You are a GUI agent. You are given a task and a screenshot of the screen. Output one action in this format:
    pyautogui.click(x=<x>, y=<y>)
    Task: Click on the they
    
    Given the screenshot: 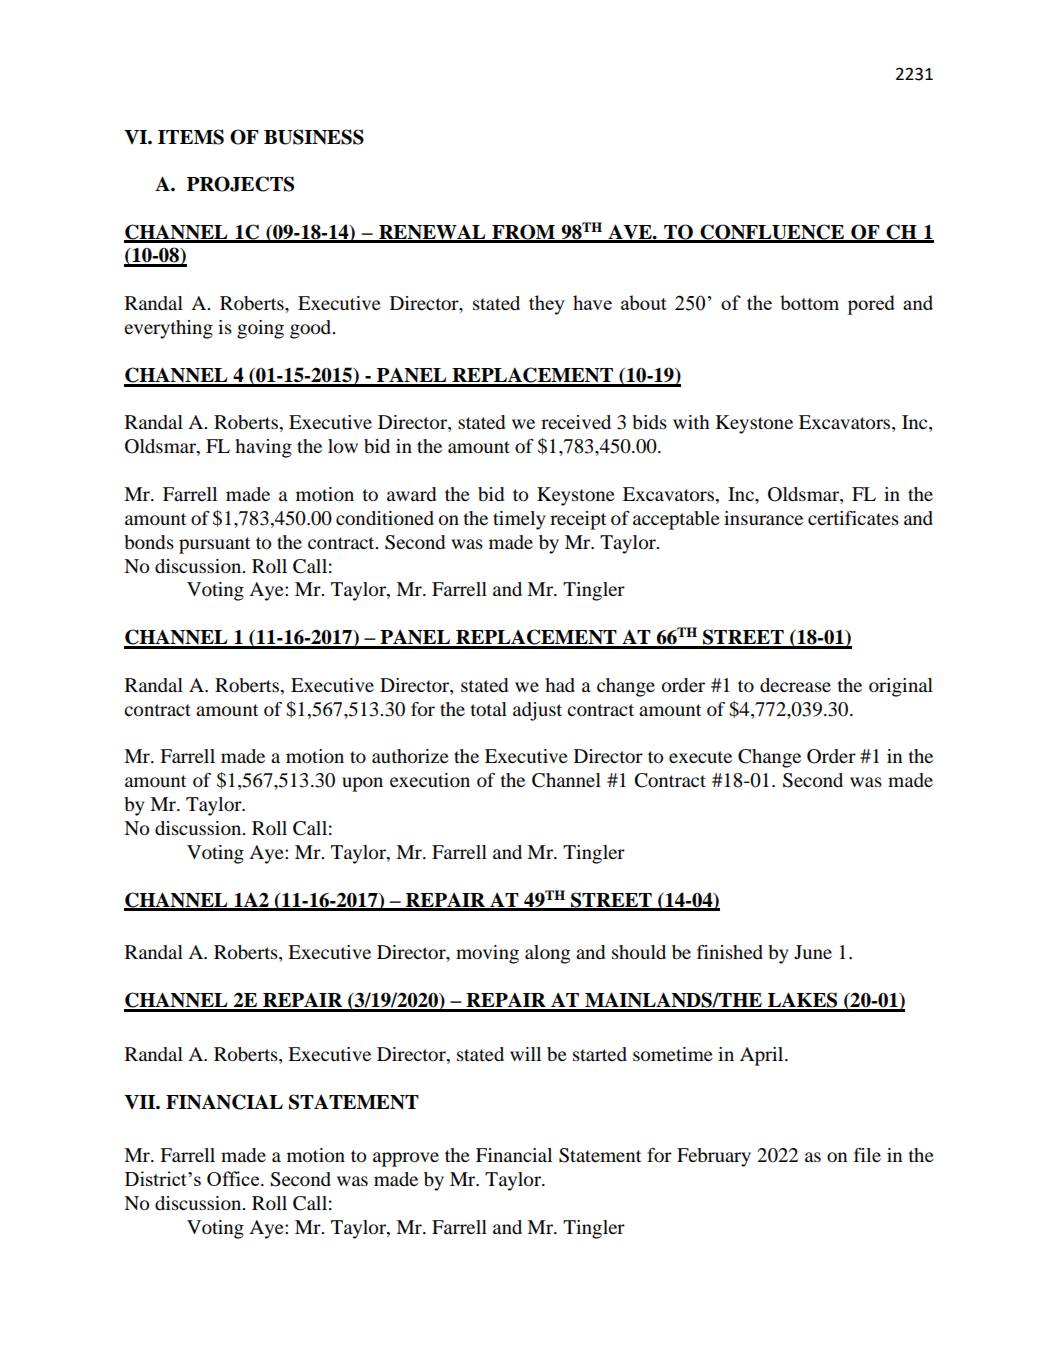 What is the action you would take?
    pyautogui.click(x=547, y=305)
